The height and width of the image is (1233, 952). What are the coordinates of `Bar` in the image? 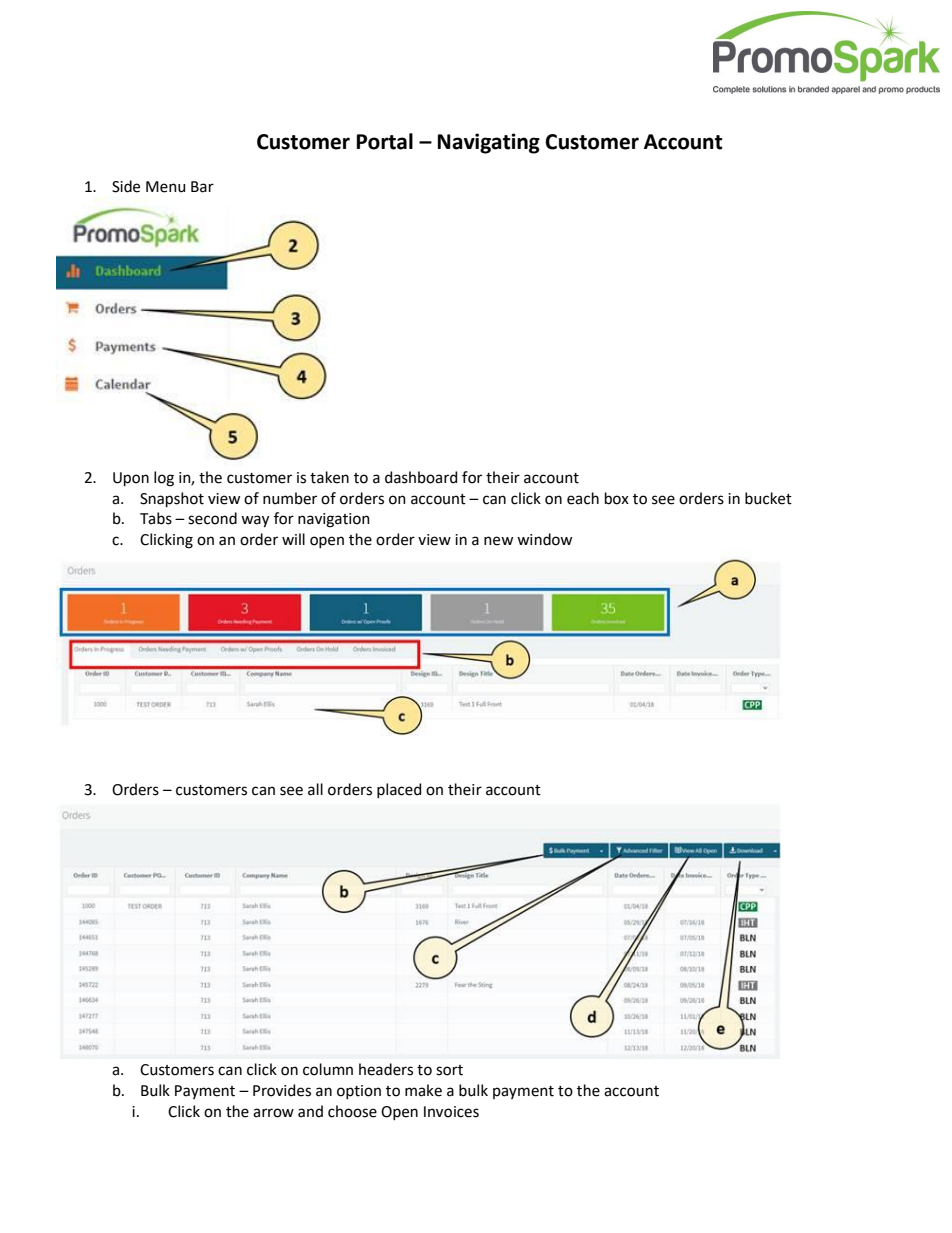 It's located at (202, 187).
